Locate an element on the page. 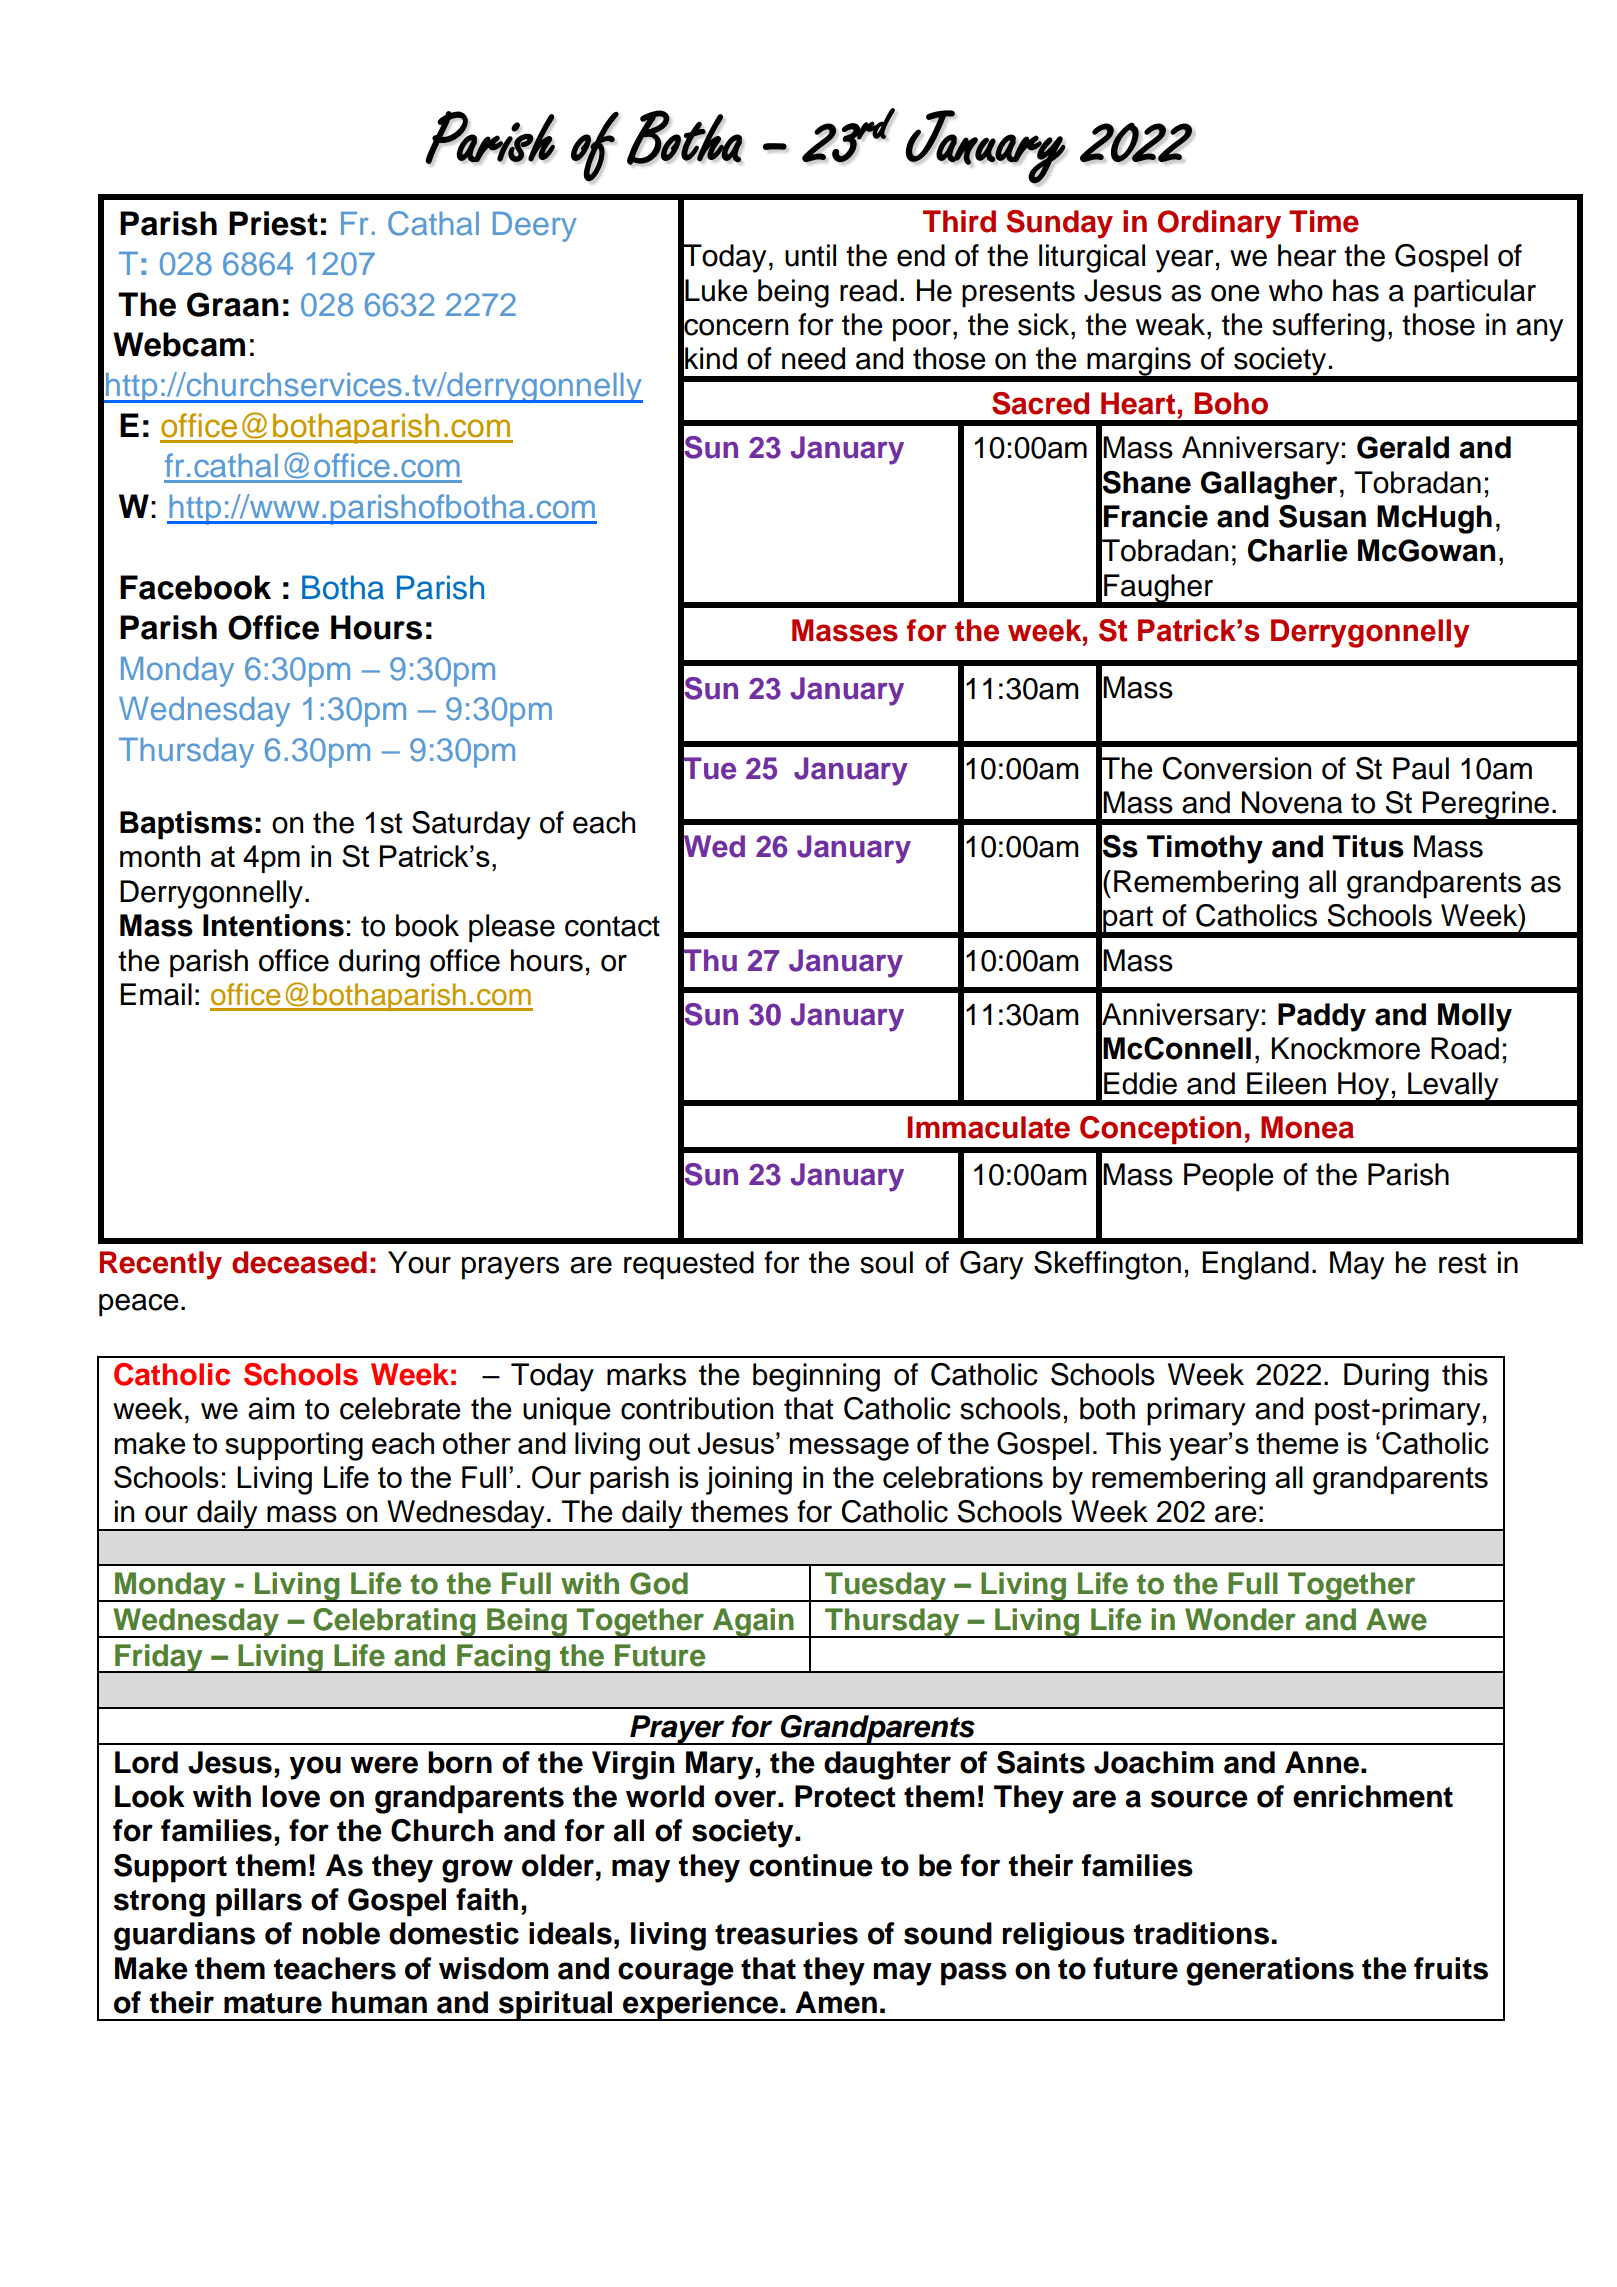  deceased is located at coordinates (299, 1262).
